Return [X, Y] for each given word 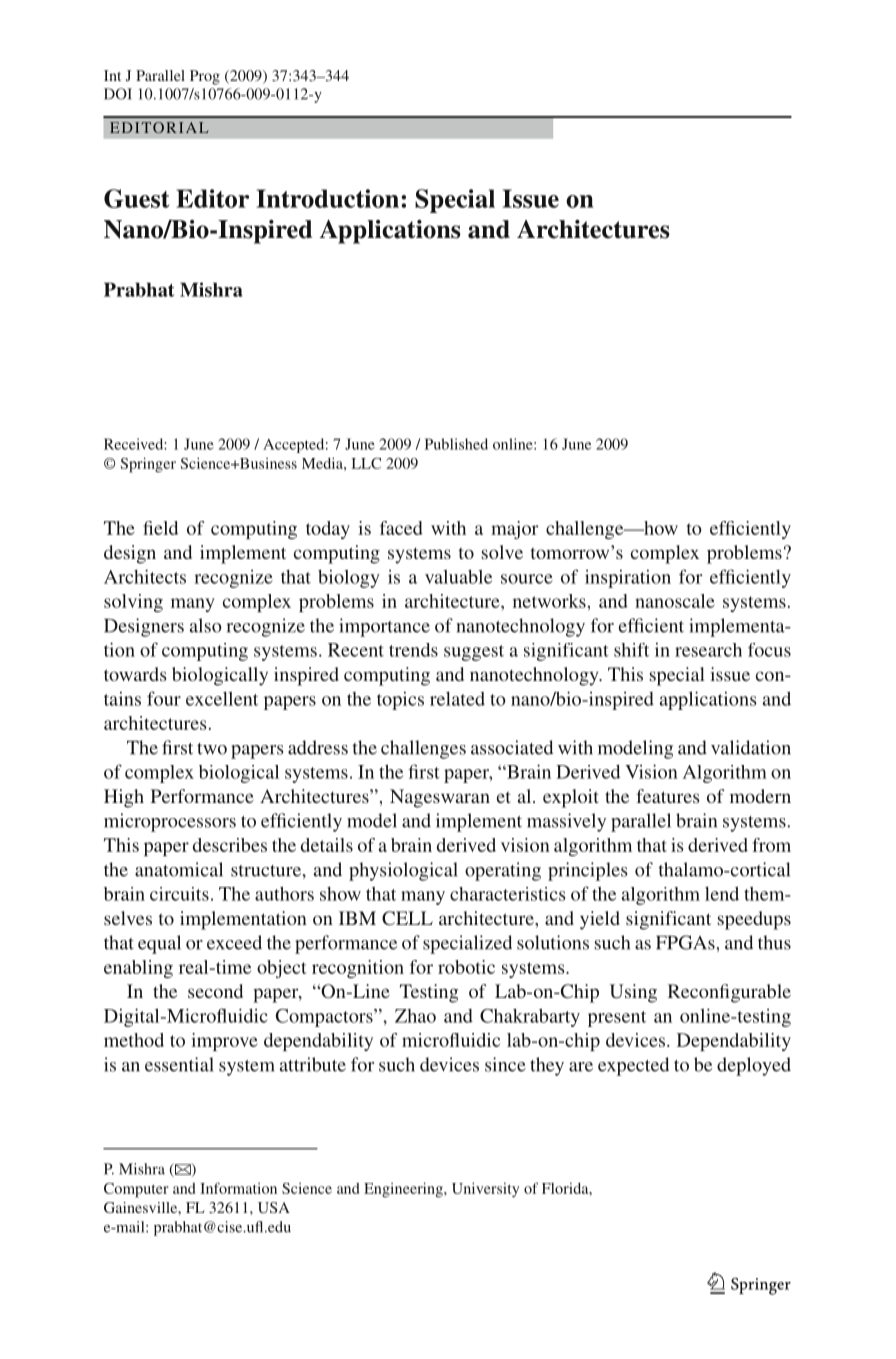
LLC [366, 463]
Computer [136, 1190]
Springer [148, 465]
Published [456, 444]
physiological [403, 871]
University [485, 1190]
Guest [136, 198]
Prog [205, 77]
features [668, 796]
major [515, 530]
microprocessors [170, 822]
